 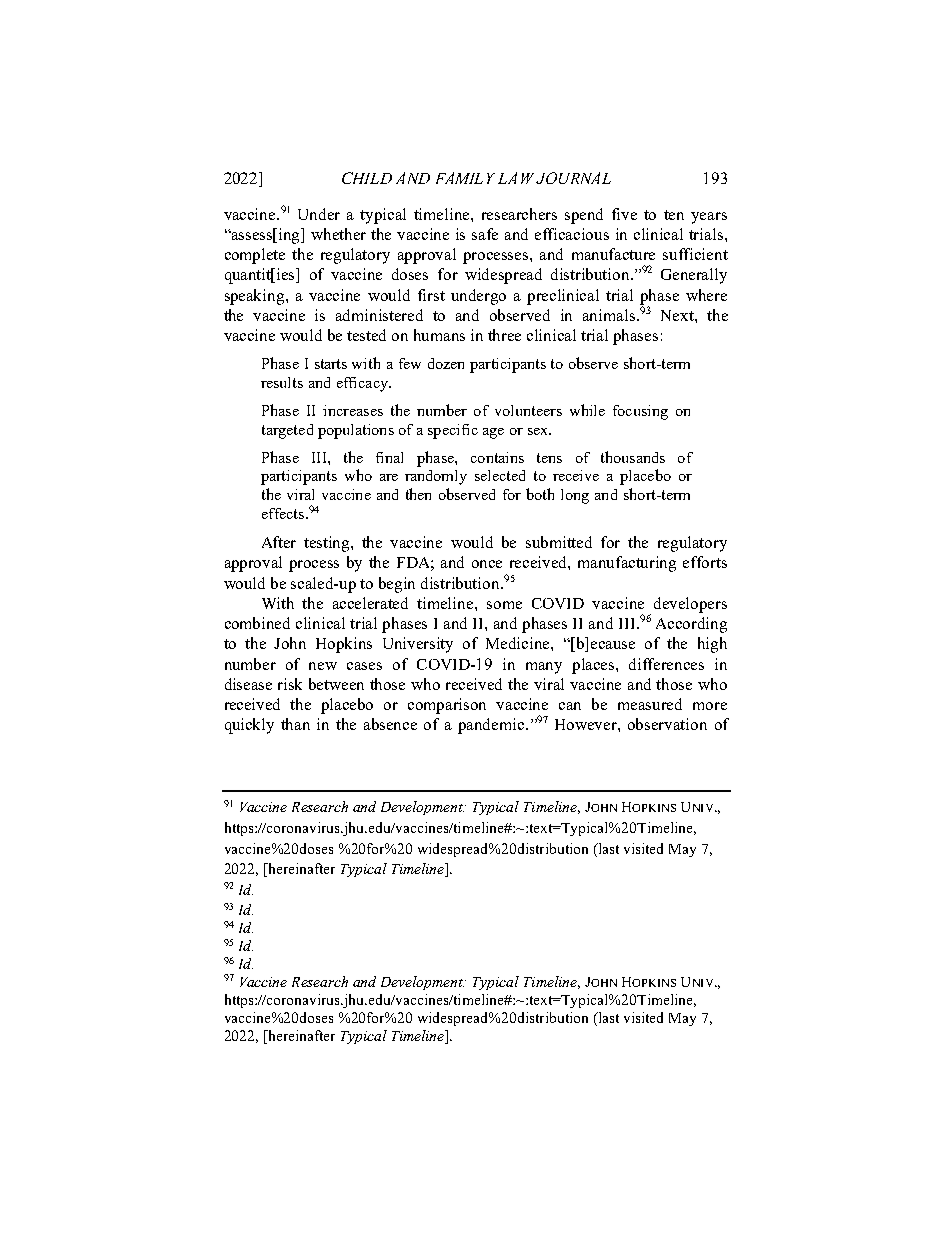 I want to click on contains, so click(x=497, y=457).
